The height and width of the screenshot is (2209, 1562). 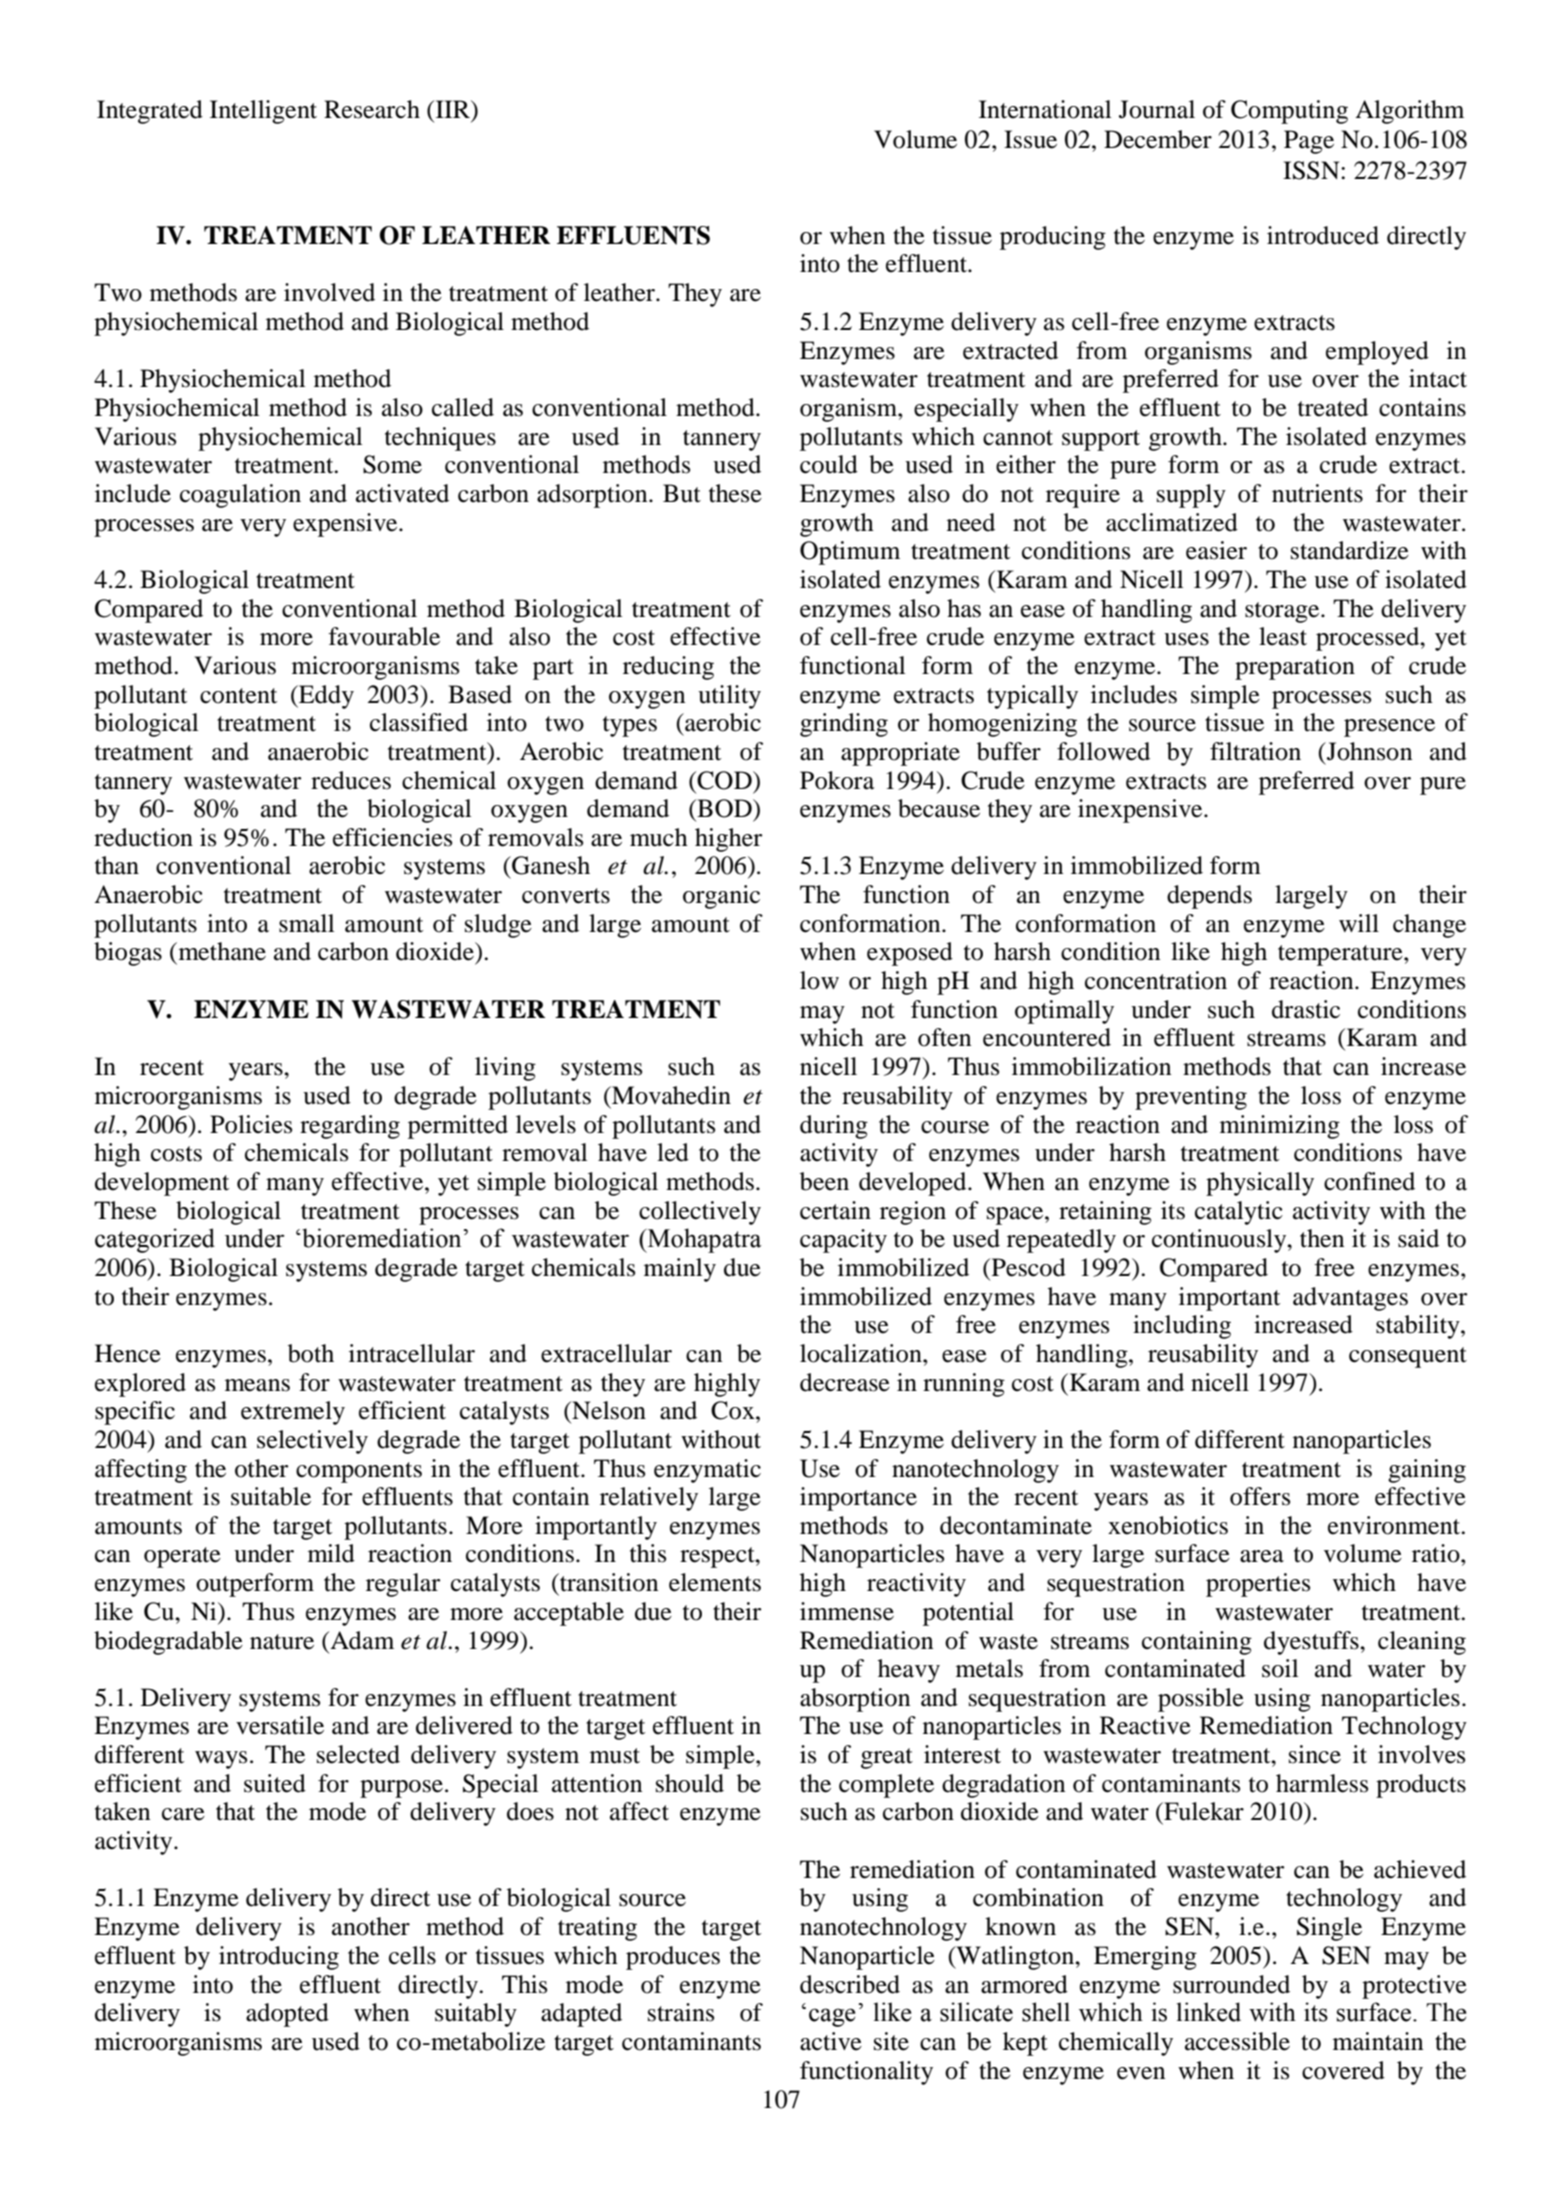 I want to click on importance, so click(x=858, y=1499).
